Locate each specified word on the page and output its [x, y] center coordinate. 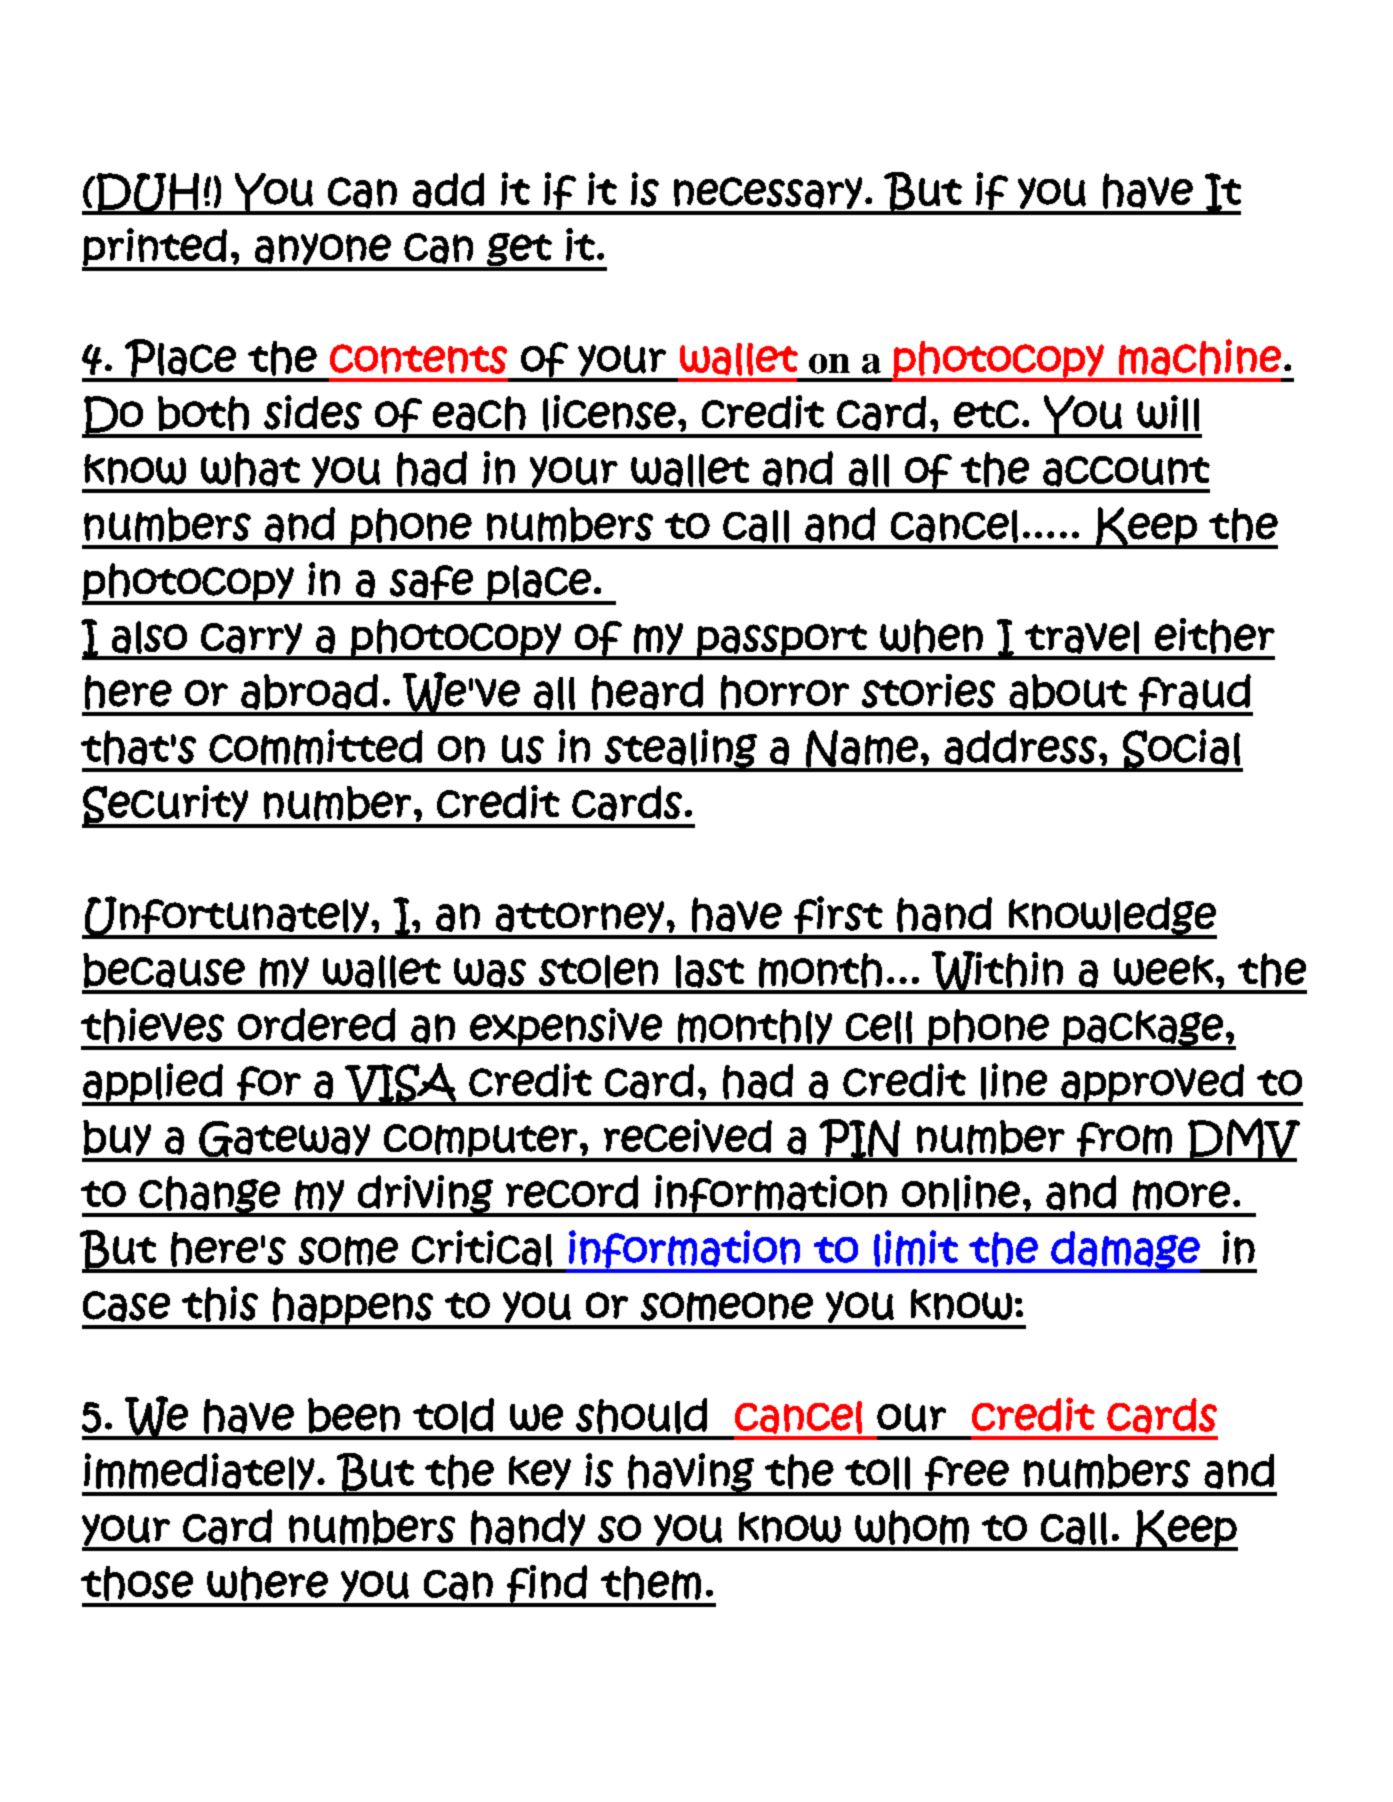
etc [986, 414]
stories [928, 691]
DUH [147, 193]
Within [997, 972]
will [1168, 413]
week [1164, 970]
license [609, 413]
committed [316, 747]
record [572, 1192]
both [203, 413]
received [688, 1136]
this [220, 1304]
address [1020, 747]
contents [418, 359]
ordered [317, 1025]
